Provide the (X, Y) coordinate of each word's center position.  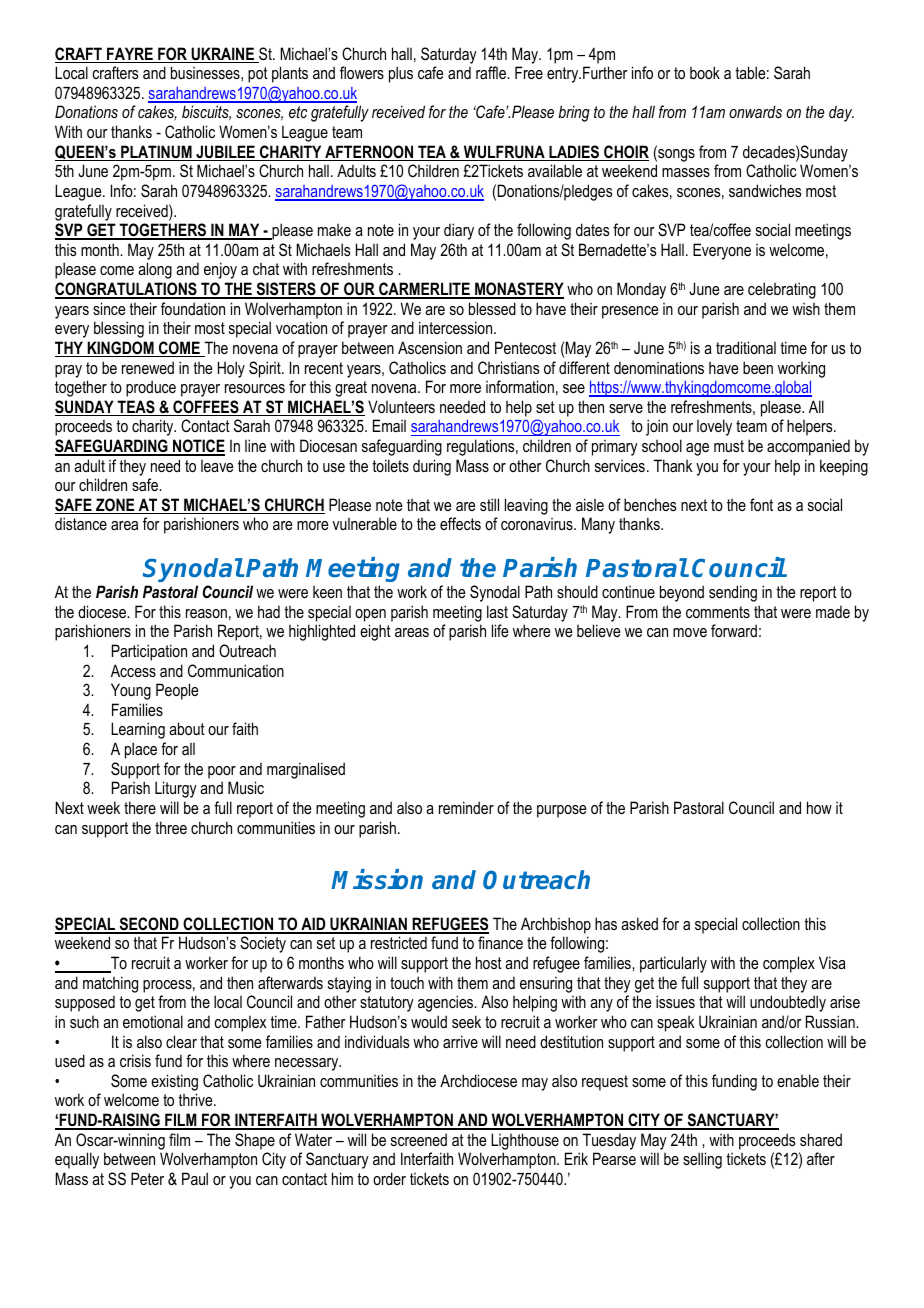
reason (206, 613)
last (497, 611)
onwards (755, 111)
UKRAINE (223, 55)
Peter (147, 1178)
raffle (492, 72)
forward (734, 630)
